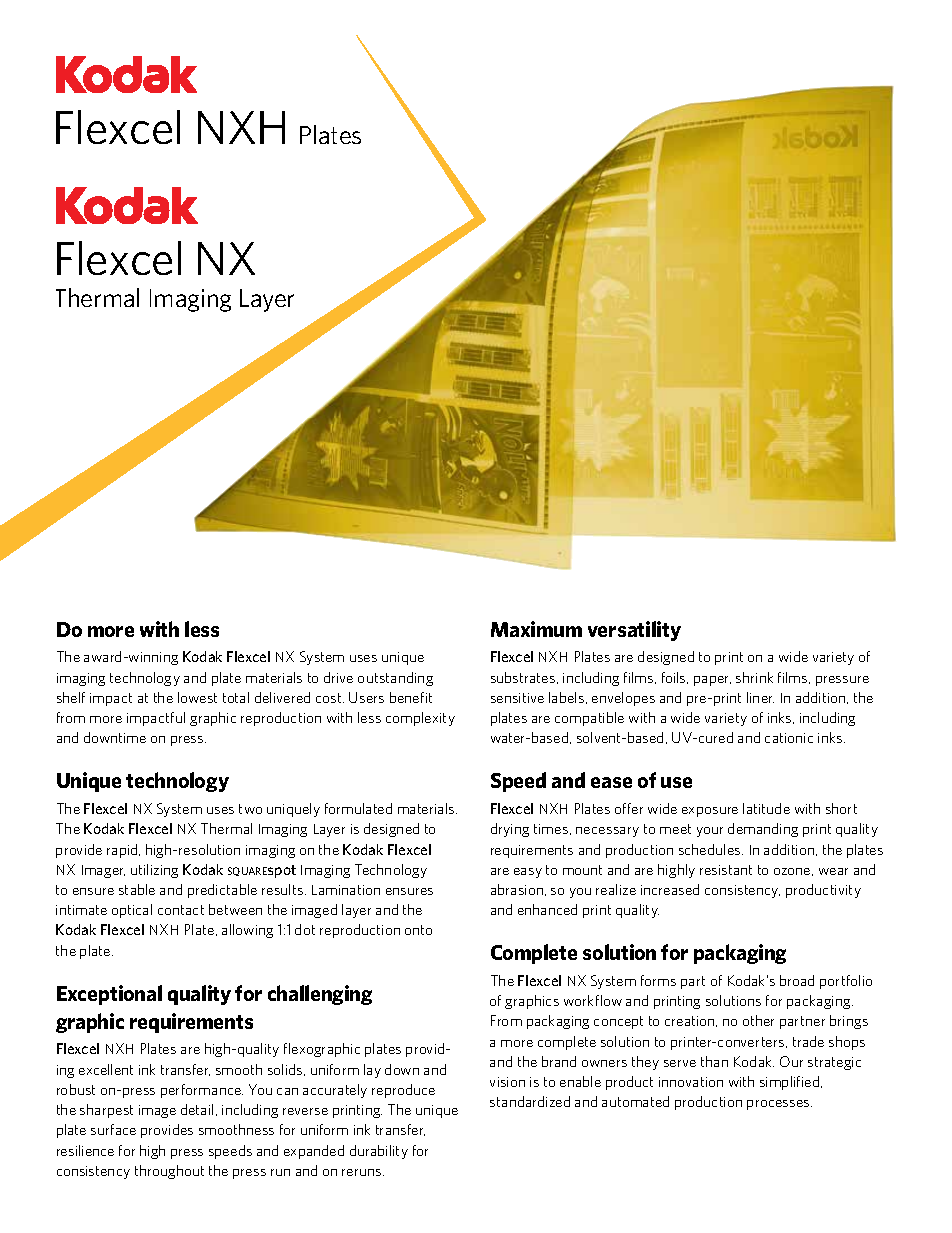 The image size is (952, 1233). I want to click on resistant, so click(726, 870).
